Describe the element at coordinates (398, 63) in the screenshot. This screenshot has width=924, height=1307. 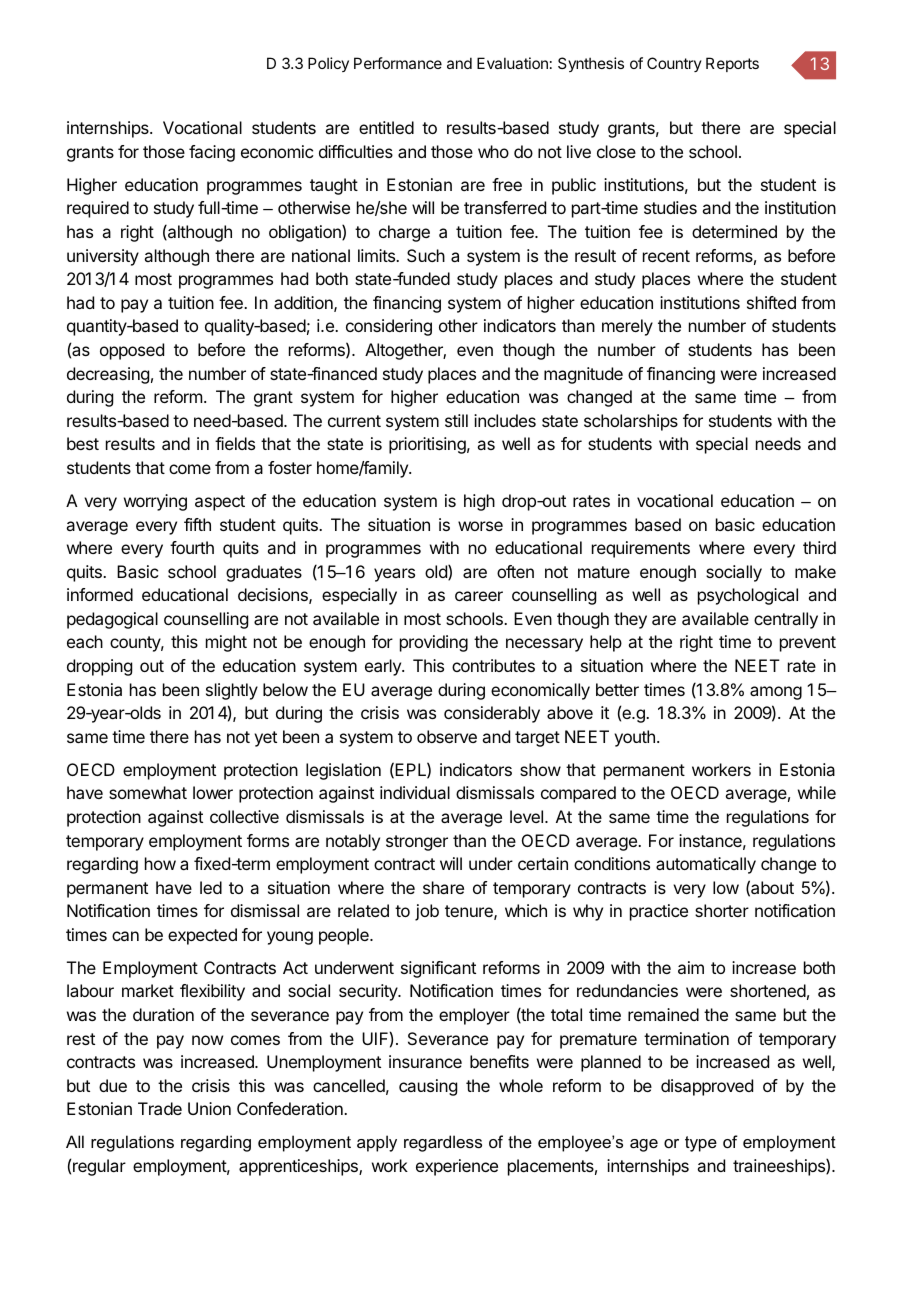
I see `Performance` at that location.
